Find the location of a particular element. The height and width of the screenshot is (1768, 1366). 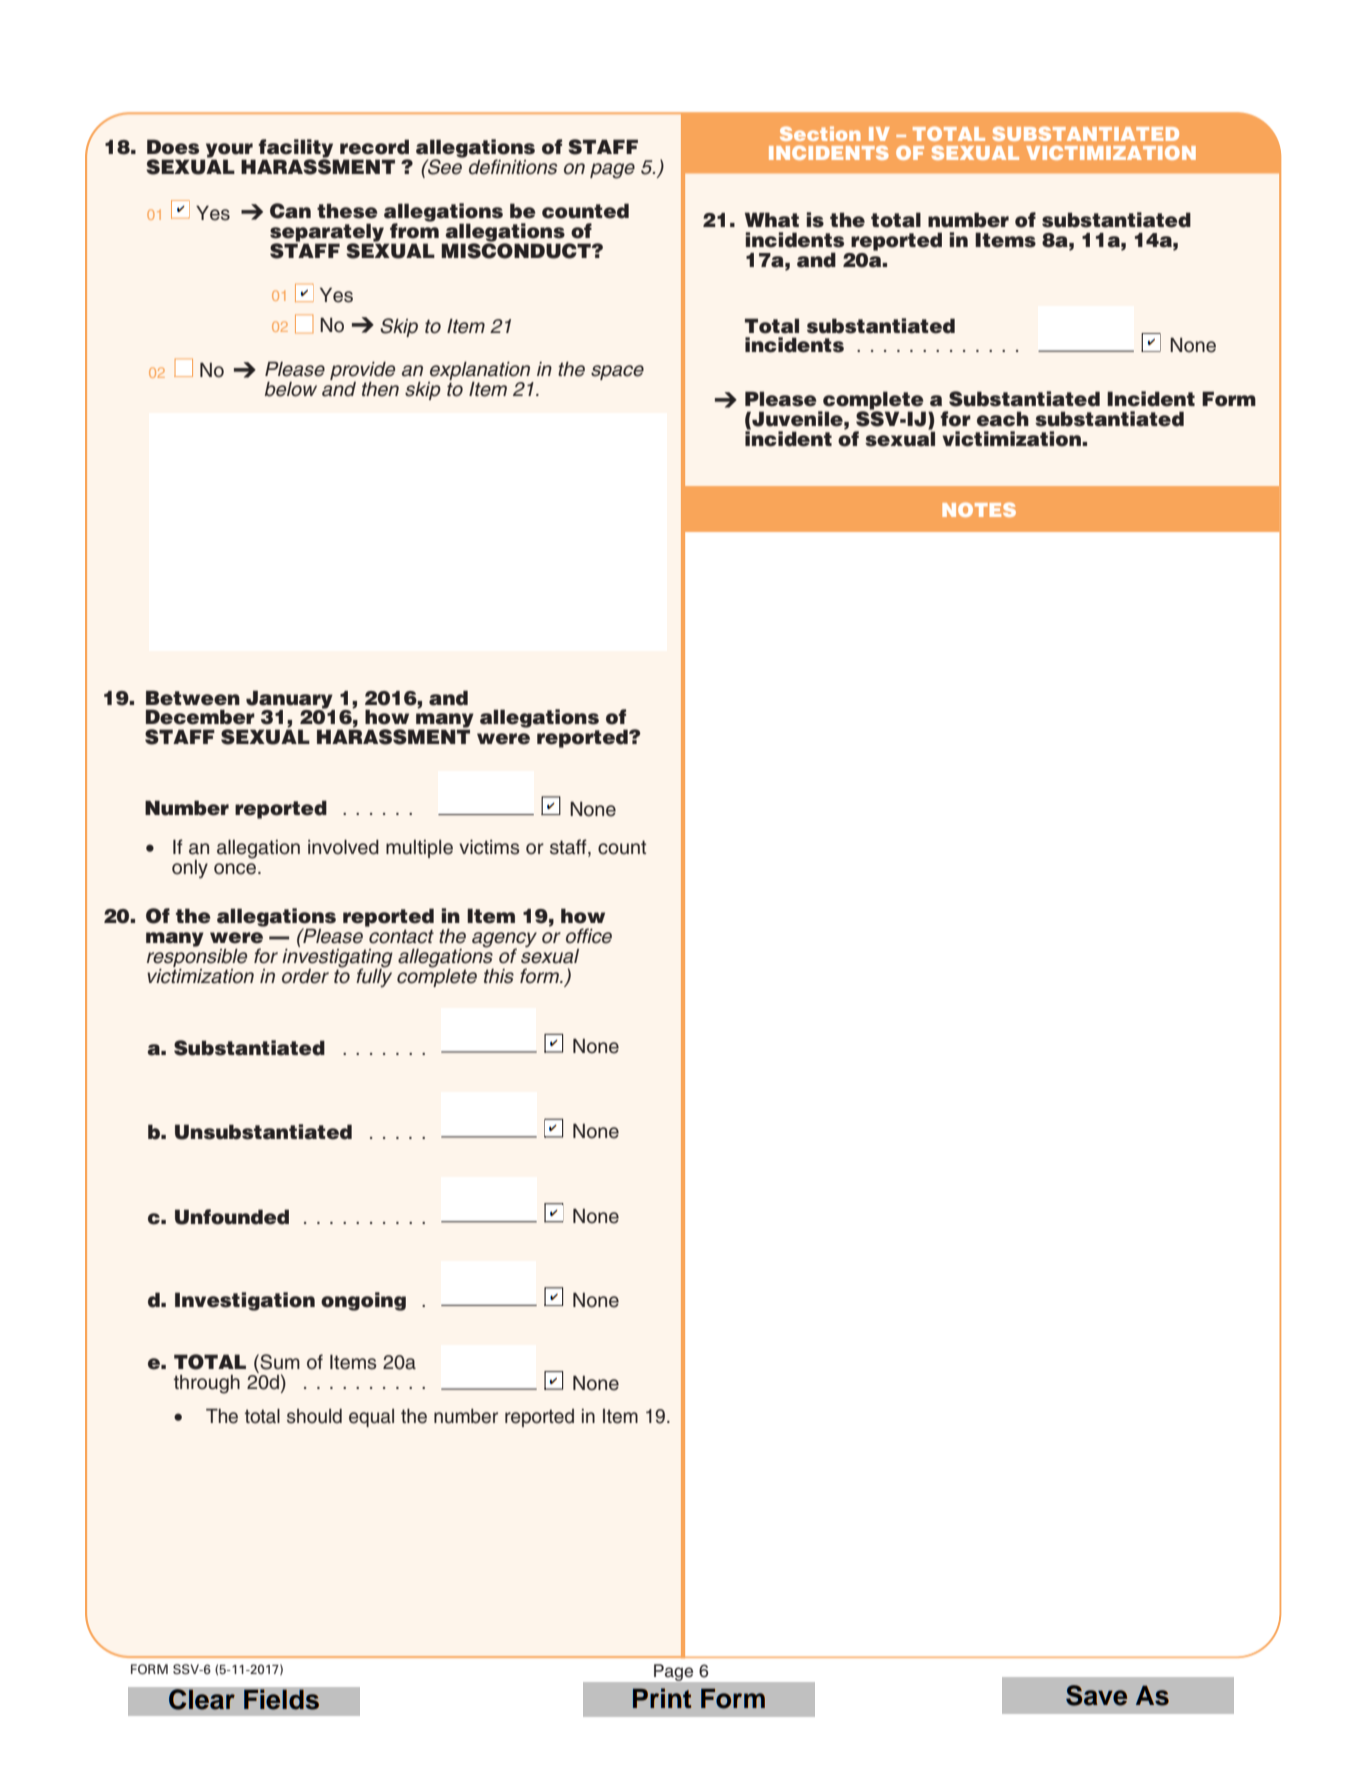

definitions is located at coordinates (513, 167).
